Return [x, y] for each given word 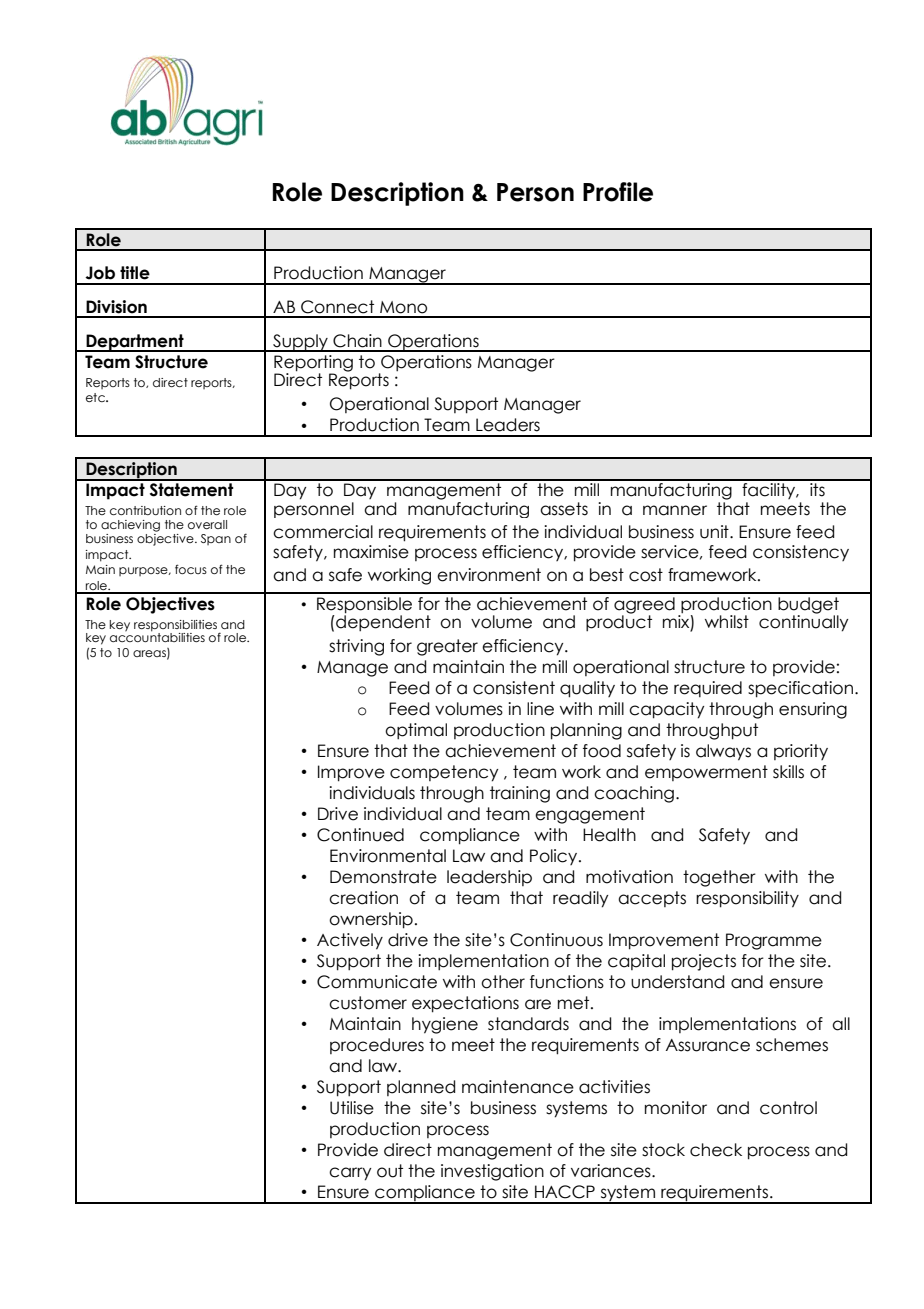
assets [564, 509]
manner [675, 510]
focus [191, 569]
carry [350, 1174]
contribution [145, 510]
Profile [618, 192]
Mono [403, 307]
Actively [350, 941]
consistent [514, 688]
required [708, 689]
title [135, 273]
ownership [371, 920]
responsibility [747, 899]
